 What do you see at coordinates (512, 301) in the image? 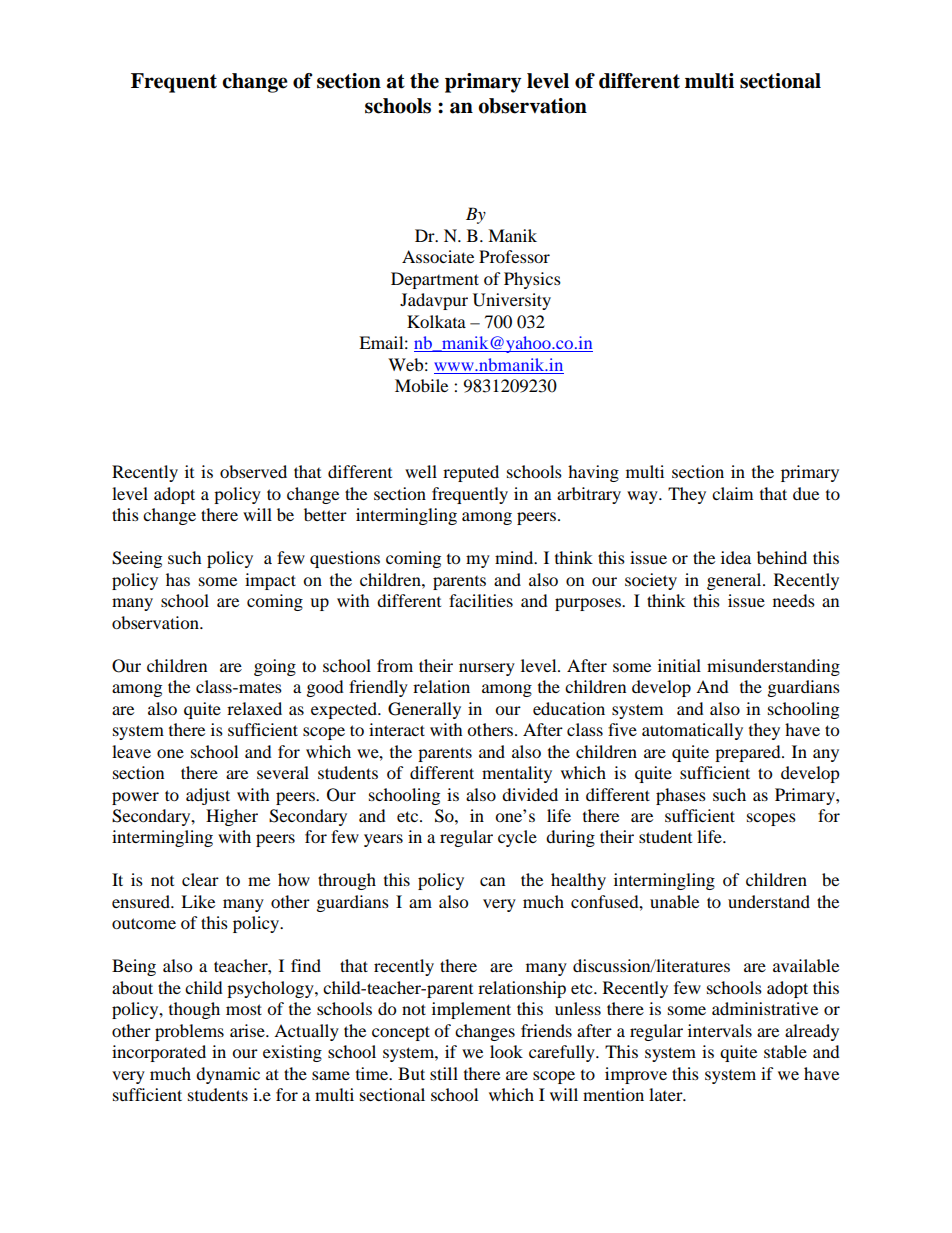
I see `University` at bounding box center [512, 301].
